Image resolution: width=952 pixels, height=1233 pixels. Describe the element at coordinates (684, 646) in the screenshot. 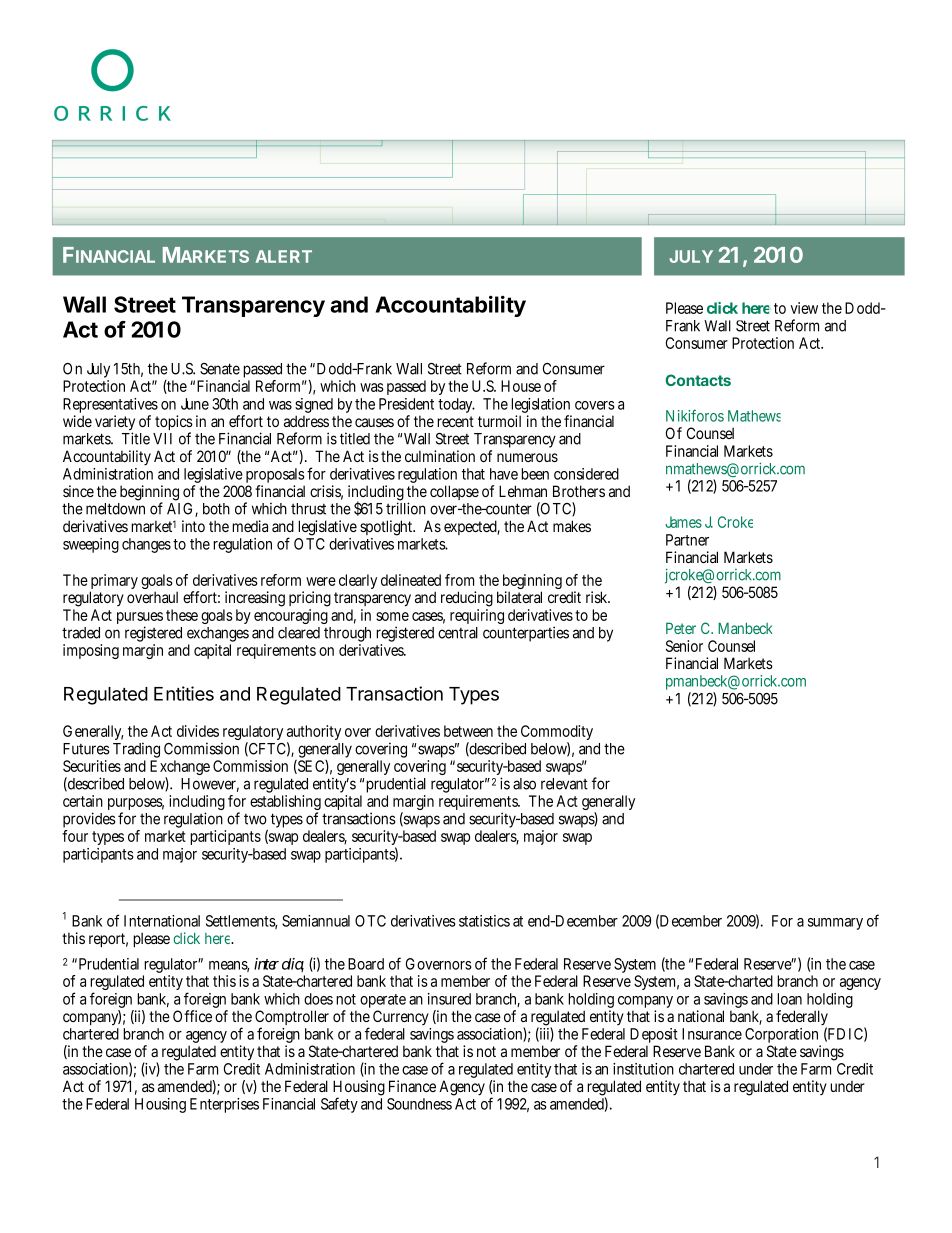

I see `Senior` at that location.
